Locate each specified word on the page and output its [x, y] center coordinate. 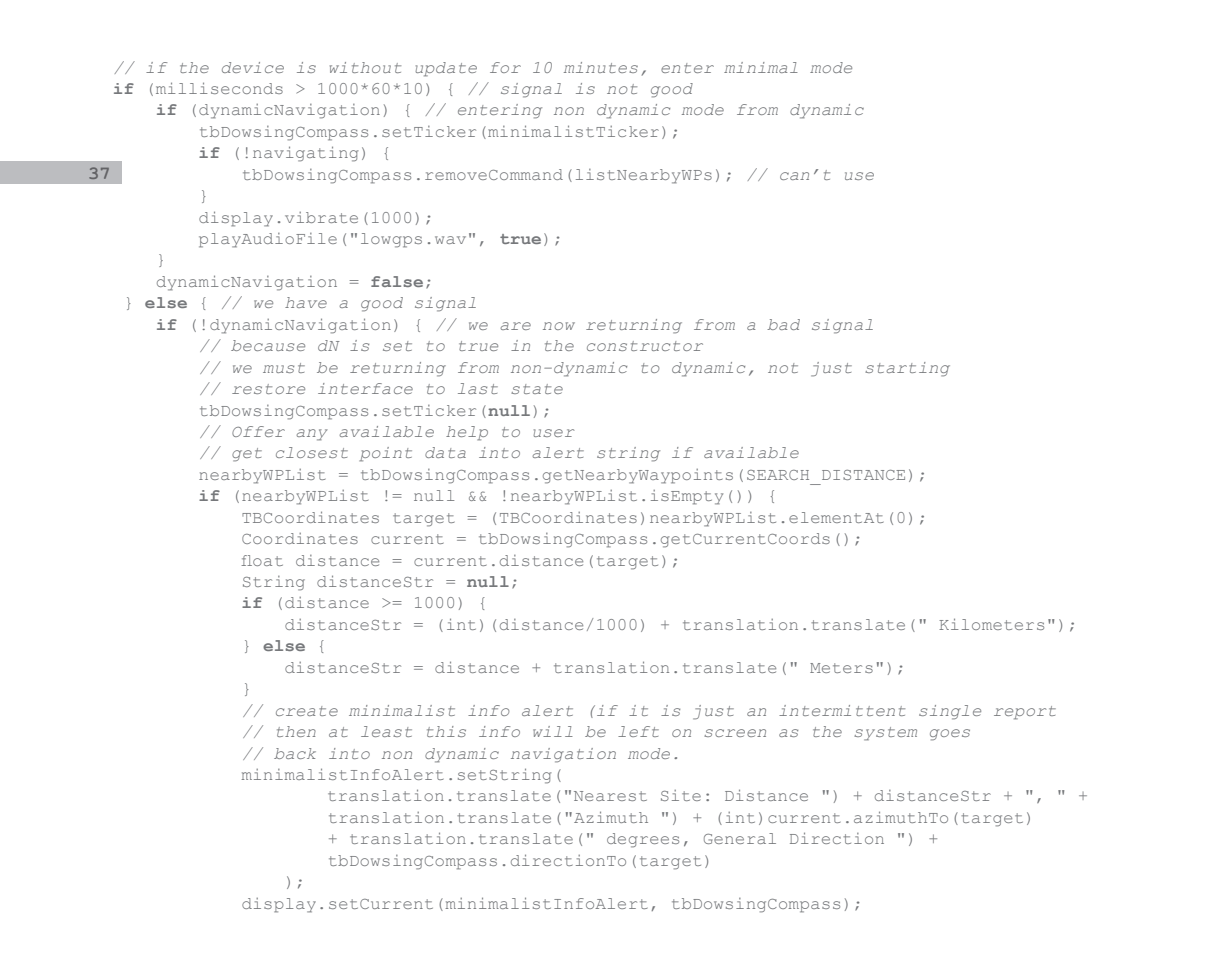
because [268, 345]
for [505, 67]
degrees [643, 840]
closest [312, 452]
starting [907, 369]
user [553, 433]
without [365, 67]
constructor [645, 346]
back [295, 753]
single [950, 712]
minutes [601, 67]
